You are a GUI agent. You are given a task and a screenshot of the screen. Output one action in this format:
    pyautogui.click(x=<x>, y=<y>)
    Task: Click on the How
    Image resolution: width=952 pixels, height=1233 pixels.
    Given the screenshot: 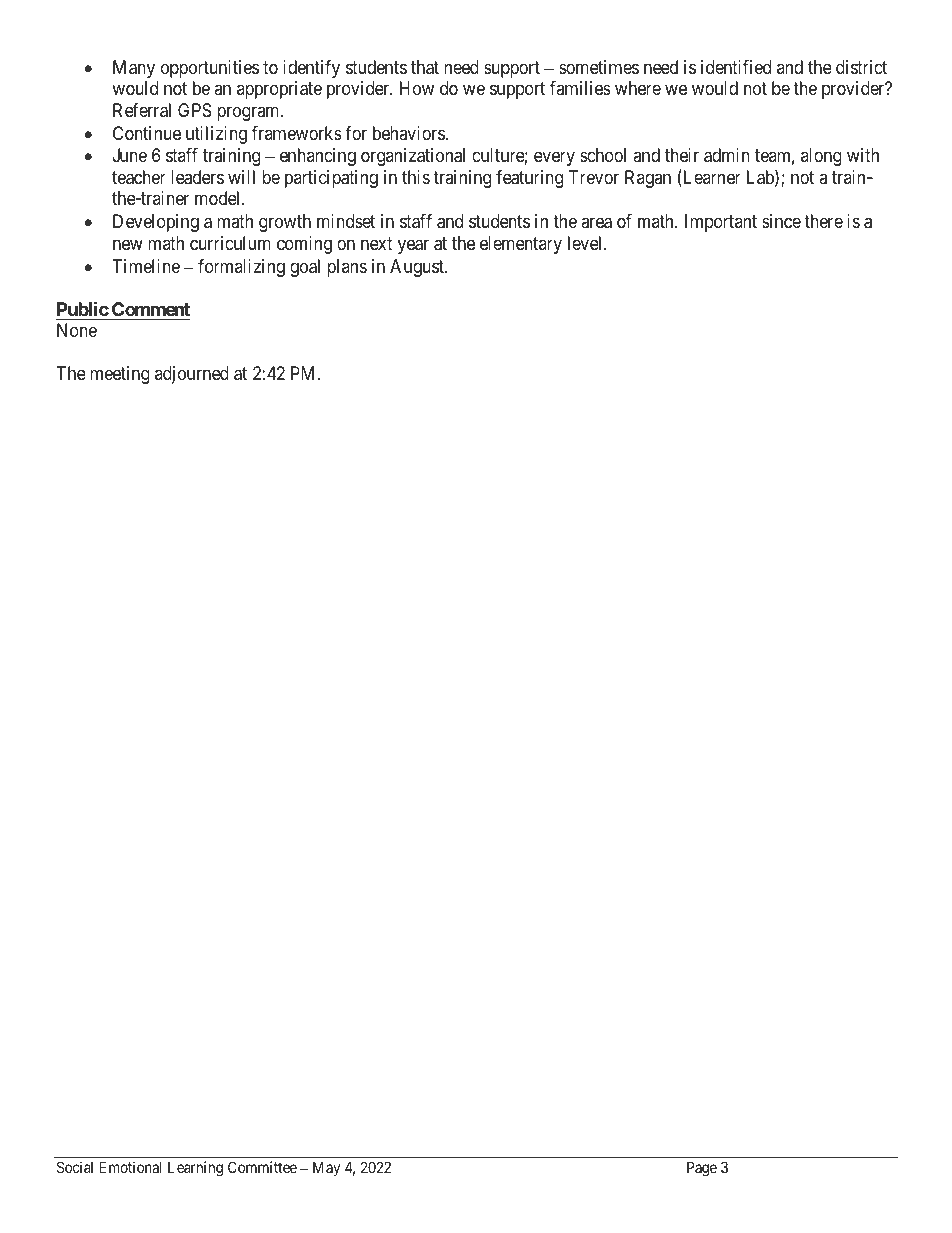 What is the action you would take?
    pyautogui.click(x=417, y=88)
